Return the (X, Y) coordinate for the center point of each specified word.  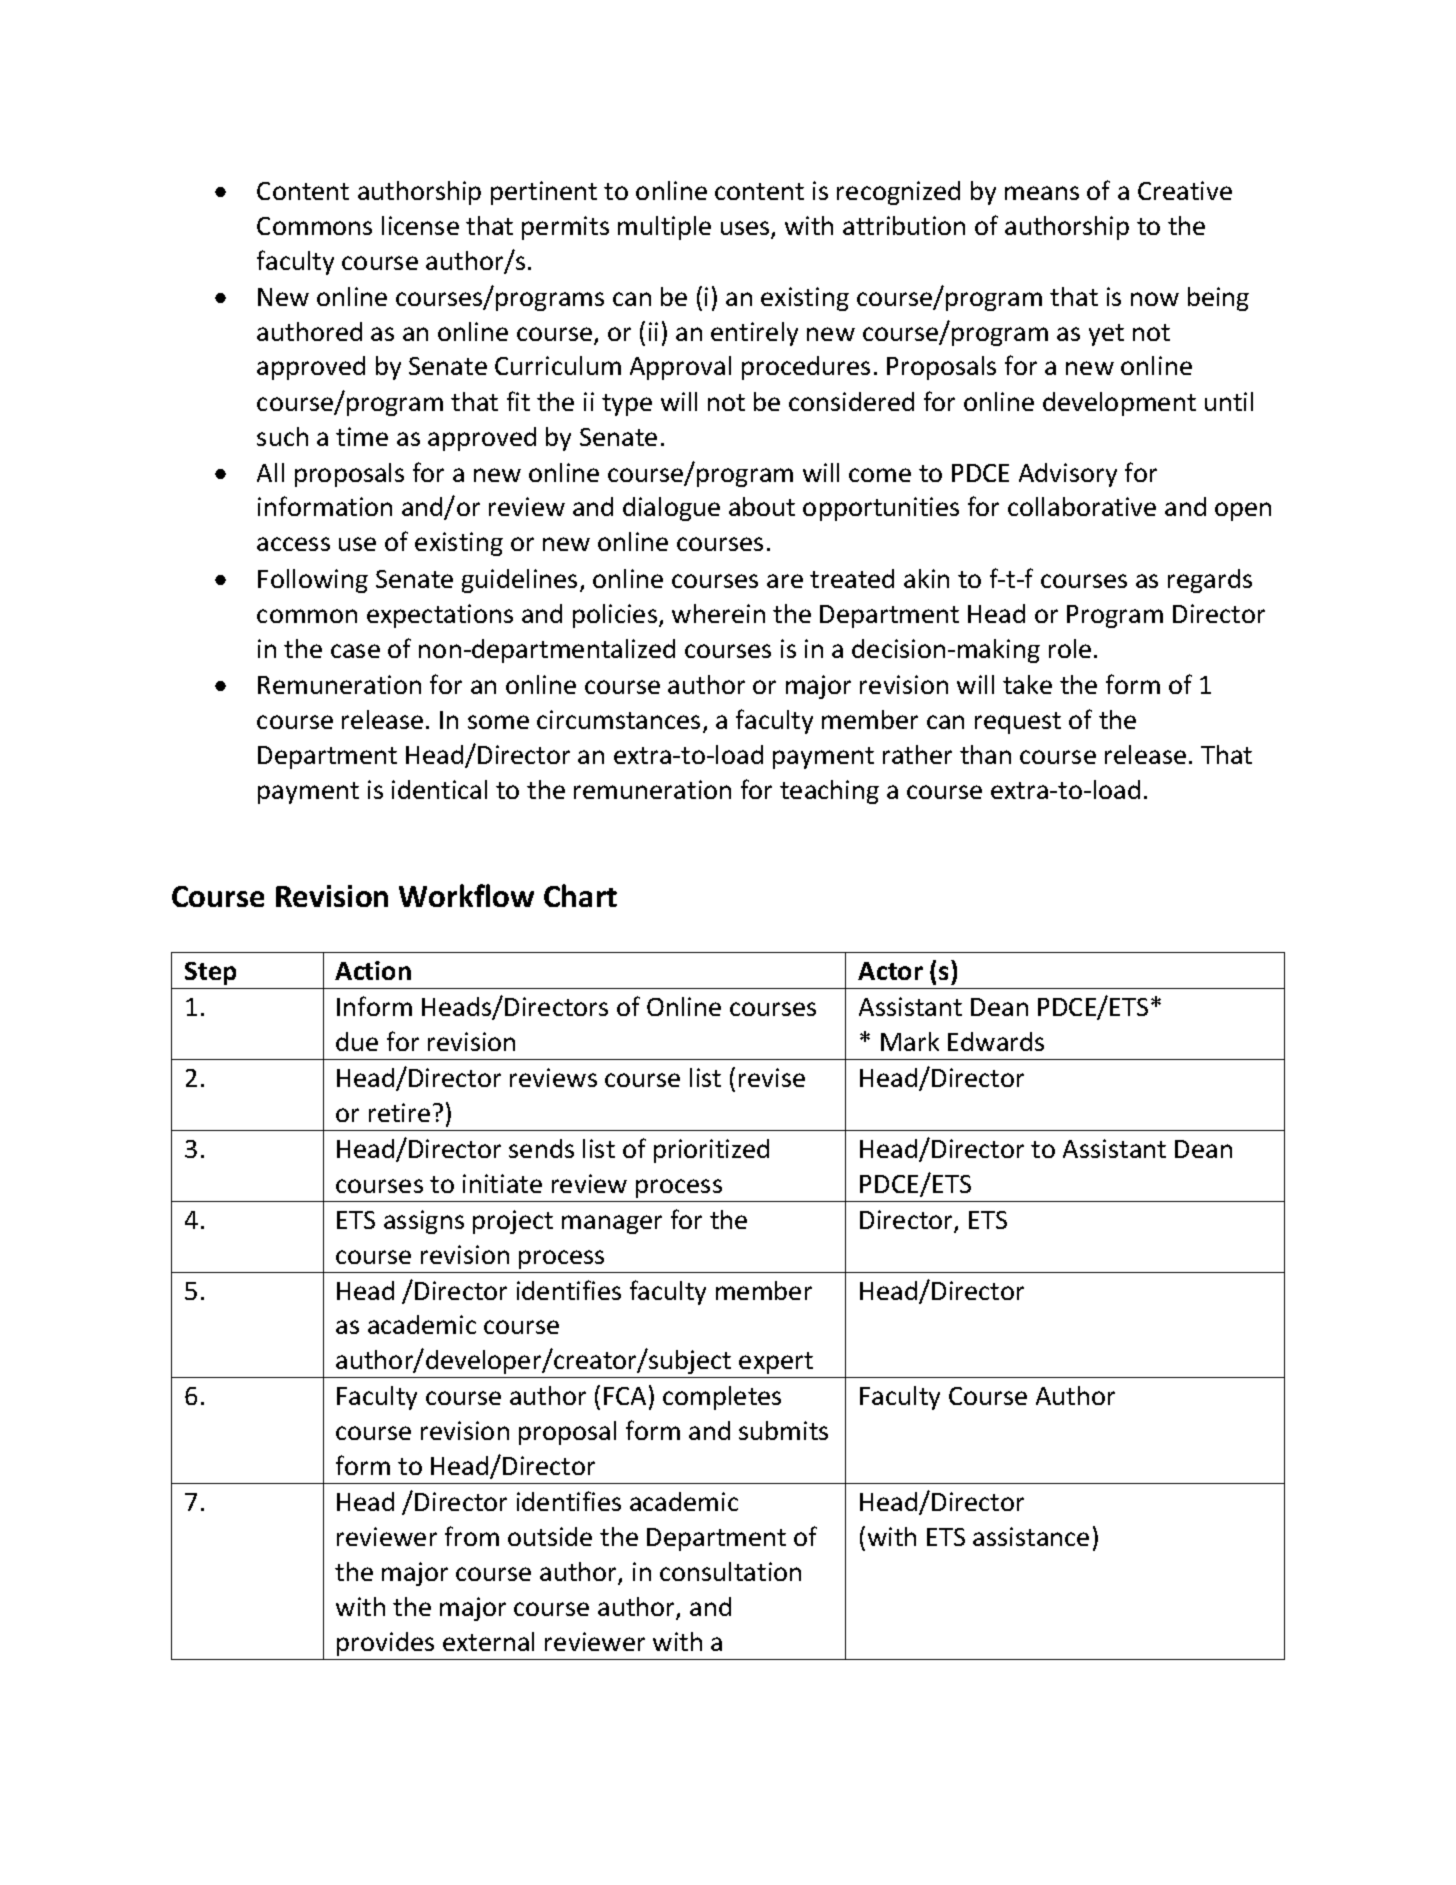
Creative (1185, 190)
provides (385, 1644)
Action (373, 970)
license (420, 225)
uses (746, 229)
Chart (580, 895)
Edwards (996, 1041)
